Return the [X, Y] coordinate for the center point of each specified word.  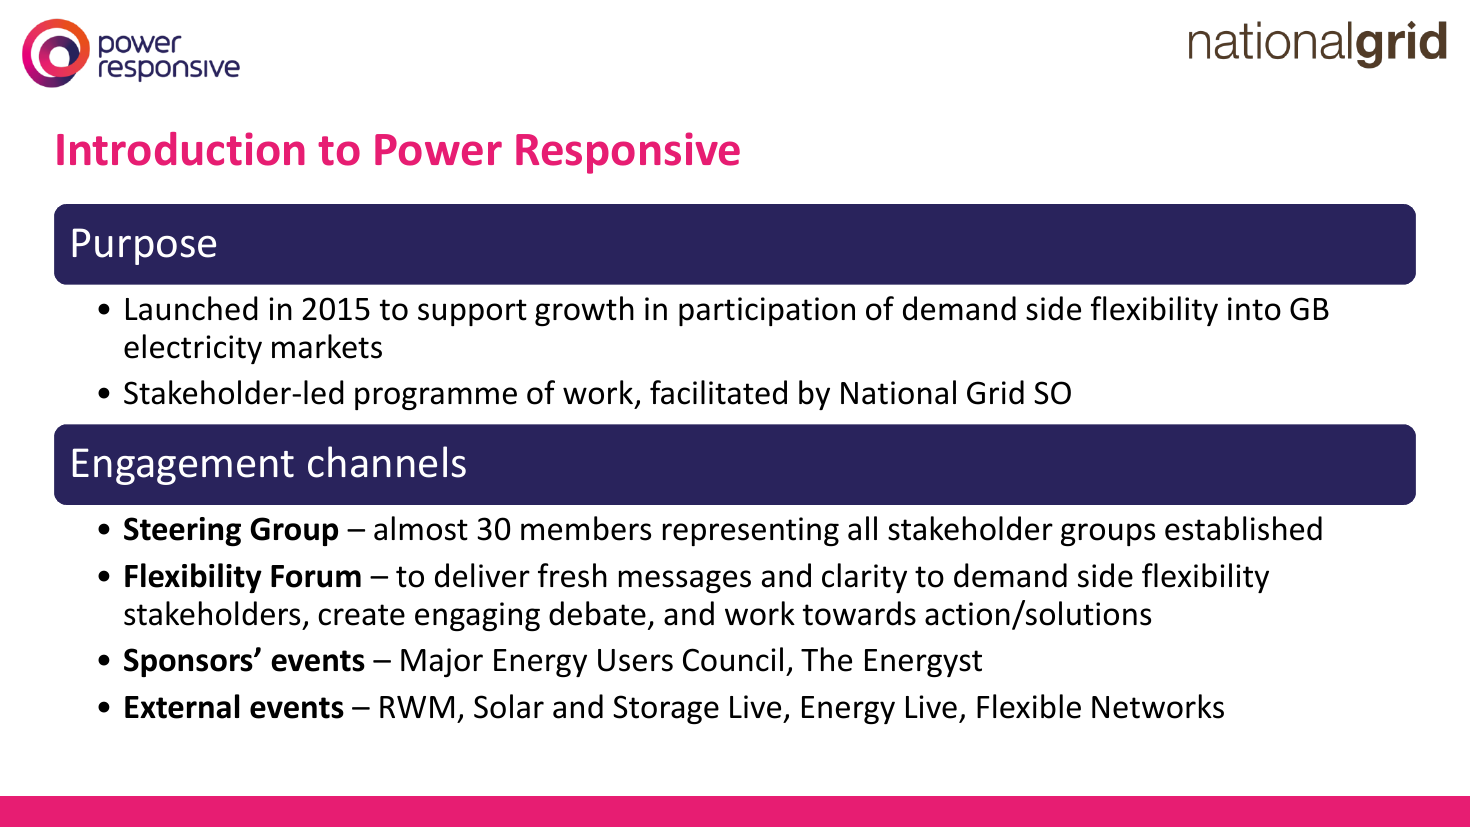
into [1254, 309]
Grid [995, 392]
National [898, 392]
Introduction [181, 149]
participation [767, 311]
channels [387, 462]
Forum [316, 576]
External [182, 706]
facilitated [718, 392]
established [1243, 528]
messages [685, 581]
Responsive [628, 153]
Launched [192, 308]
